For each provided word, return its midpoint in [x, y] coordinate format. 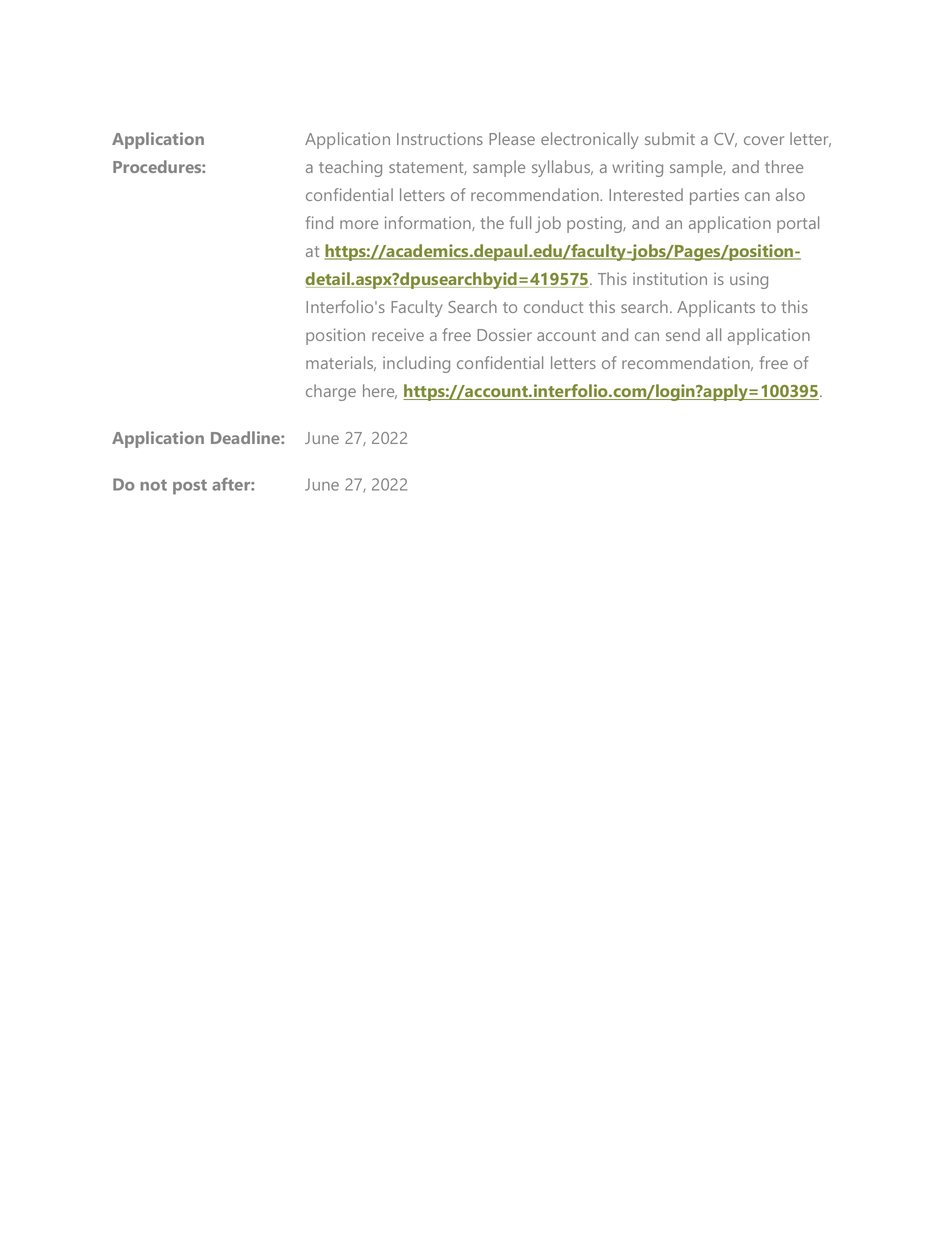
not [153, 485]
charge [331, 392]
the [492, 222]
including [416, 364]
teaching [350, 168]
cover [764, 140]
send [683, 334]
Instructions [440, 138]
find [319, 222]
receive [398, 334]
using [749, 280]
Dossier [504, 334]
